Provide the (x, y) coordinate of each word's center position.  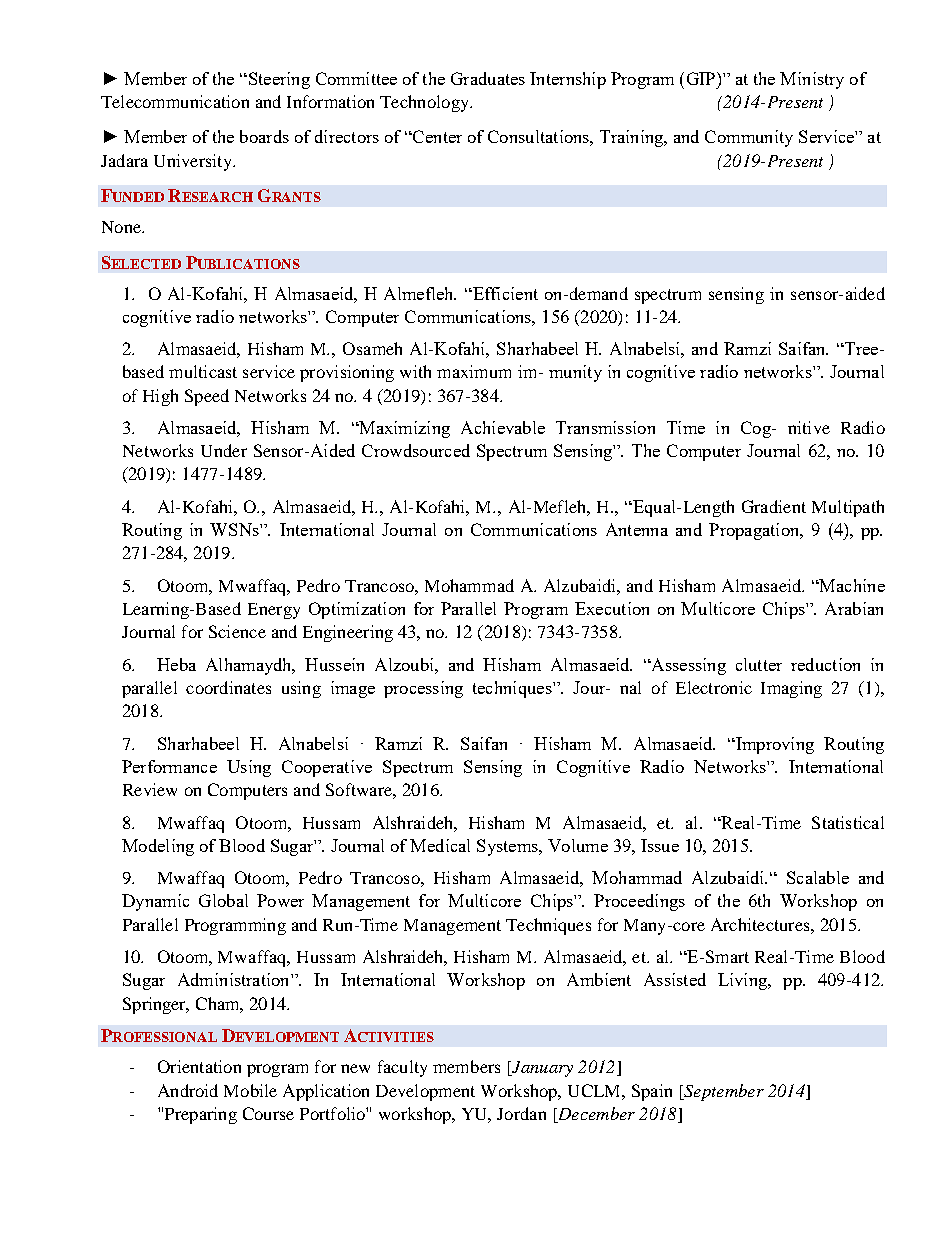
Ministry (812, 80)
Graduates (488, 78)
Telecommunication (175, 101)
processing (423, 689)
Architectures (761, 924)
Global (223, 900)
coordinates (228, 687)
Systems (508, 847)
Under (224, 450)
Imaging (791, 689)
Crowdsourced (416, 450)
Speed (207, 397)
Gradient (774, 506)
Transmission (605, 427)
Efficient (504, 293)
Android (188, 1090)
